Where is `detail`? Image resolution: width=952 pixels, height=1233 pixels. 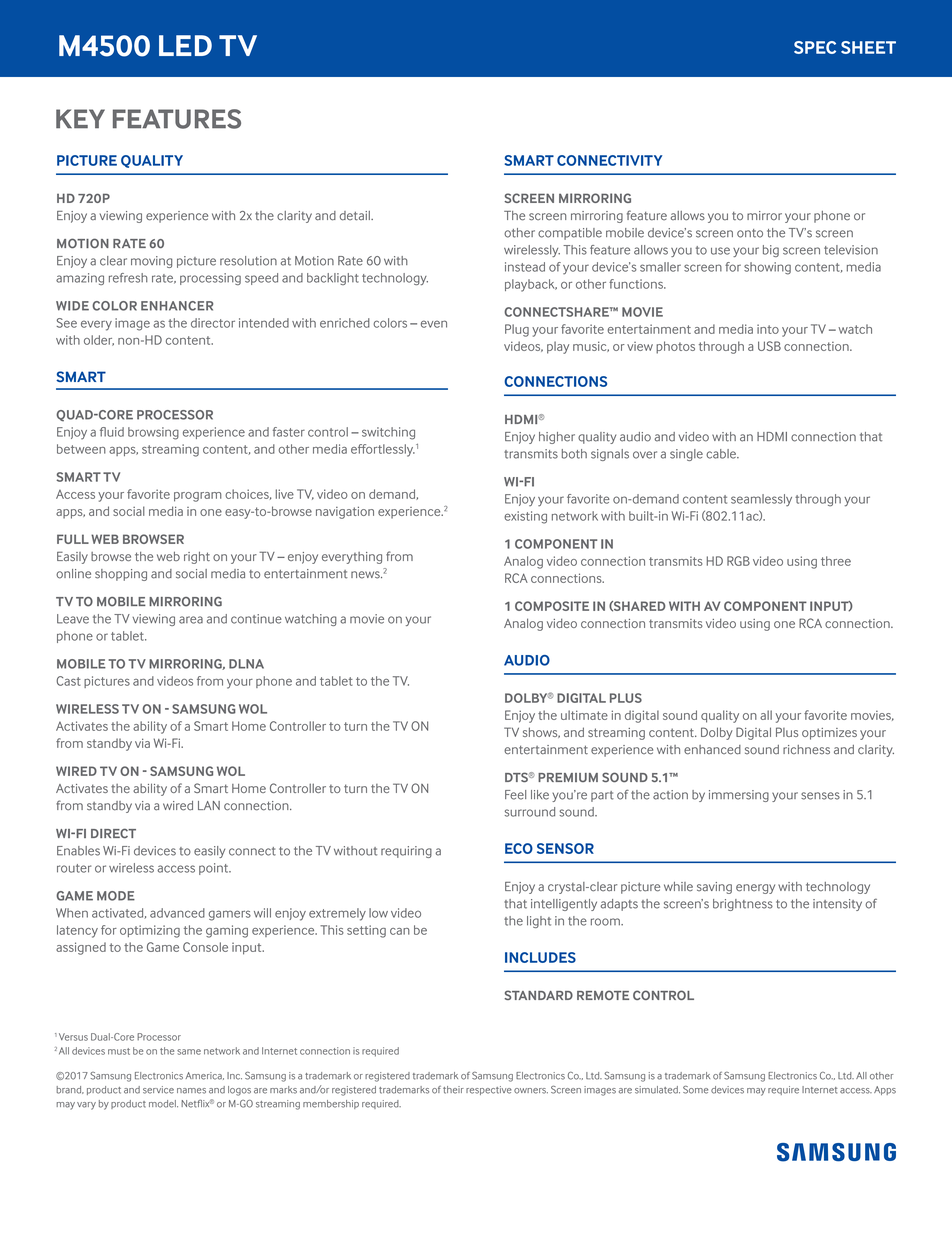
detail is located at coordinates (356, 216).
